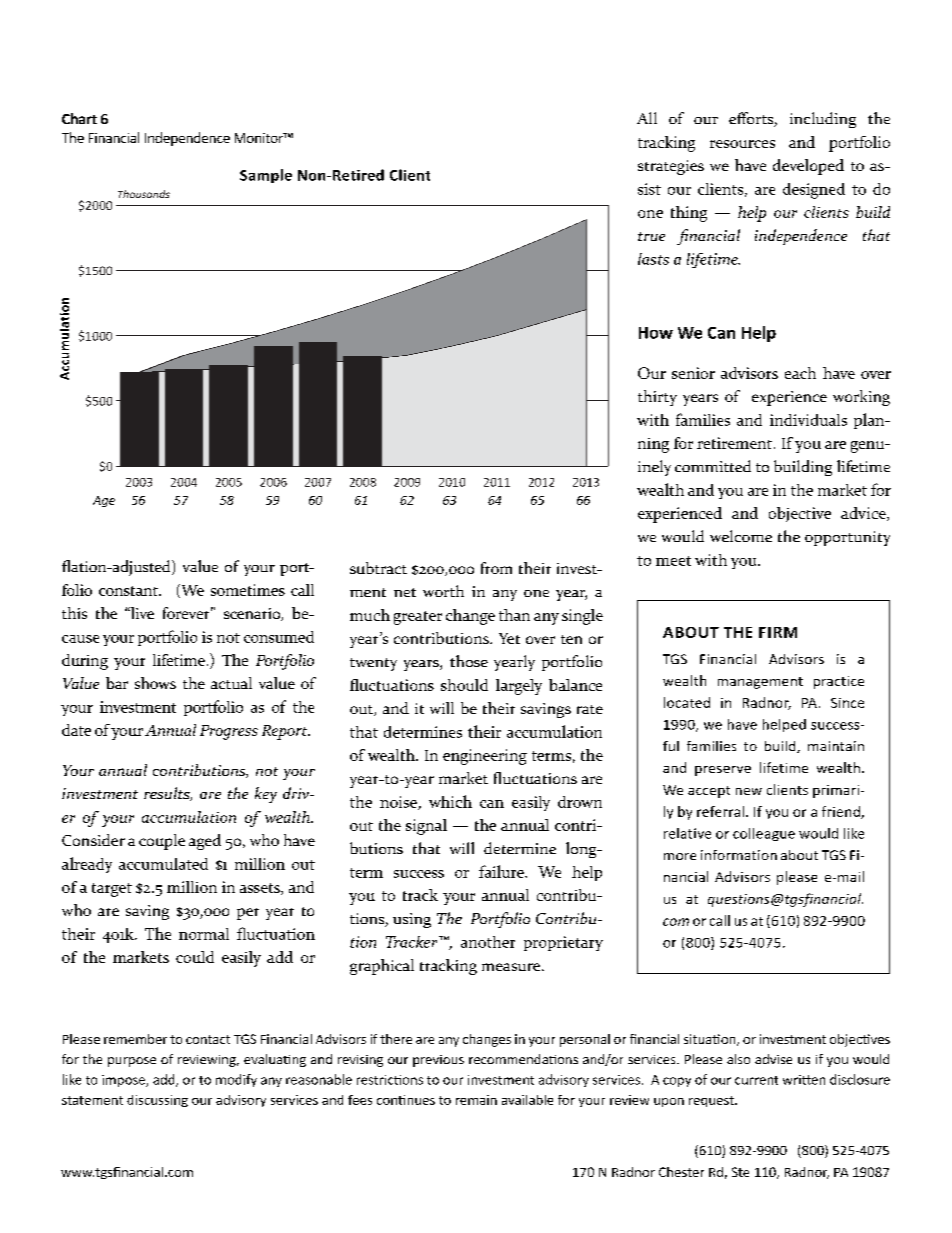 The image size is (952, 1233). I want to click on resources, so click(742, 144).
